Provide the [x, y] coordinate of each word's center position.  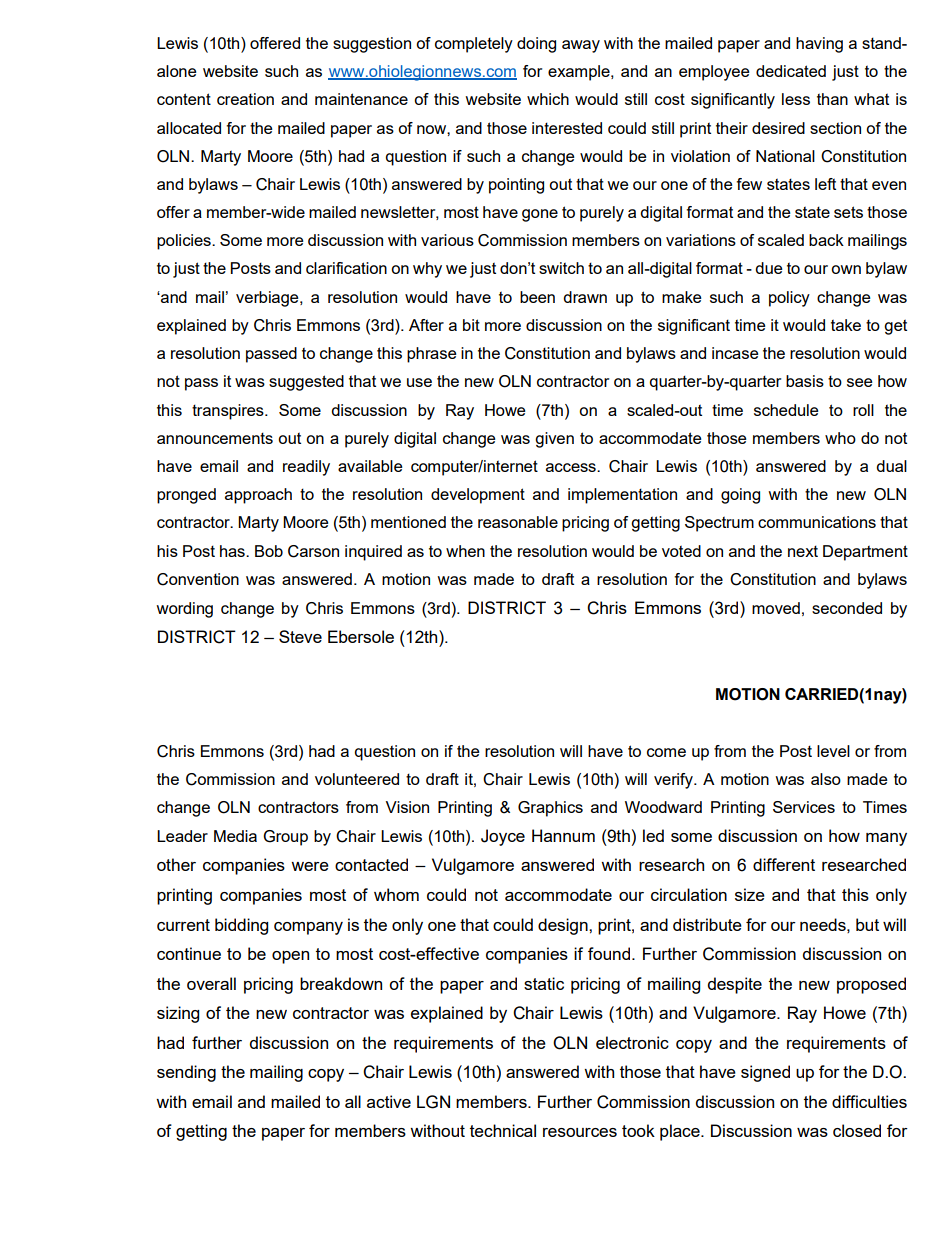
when [465, 551]
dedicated [791, 71]
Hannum [563, 835]
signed [765, 1073]
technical [503, 1130]
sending [186, 1073]
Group [285, 838]
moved [776, 608]
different [784, 864]
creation [245, 99]
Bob [269, 551]
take [846, 325]
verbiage [268, 299]
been [537, 297]
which [548, 99]
